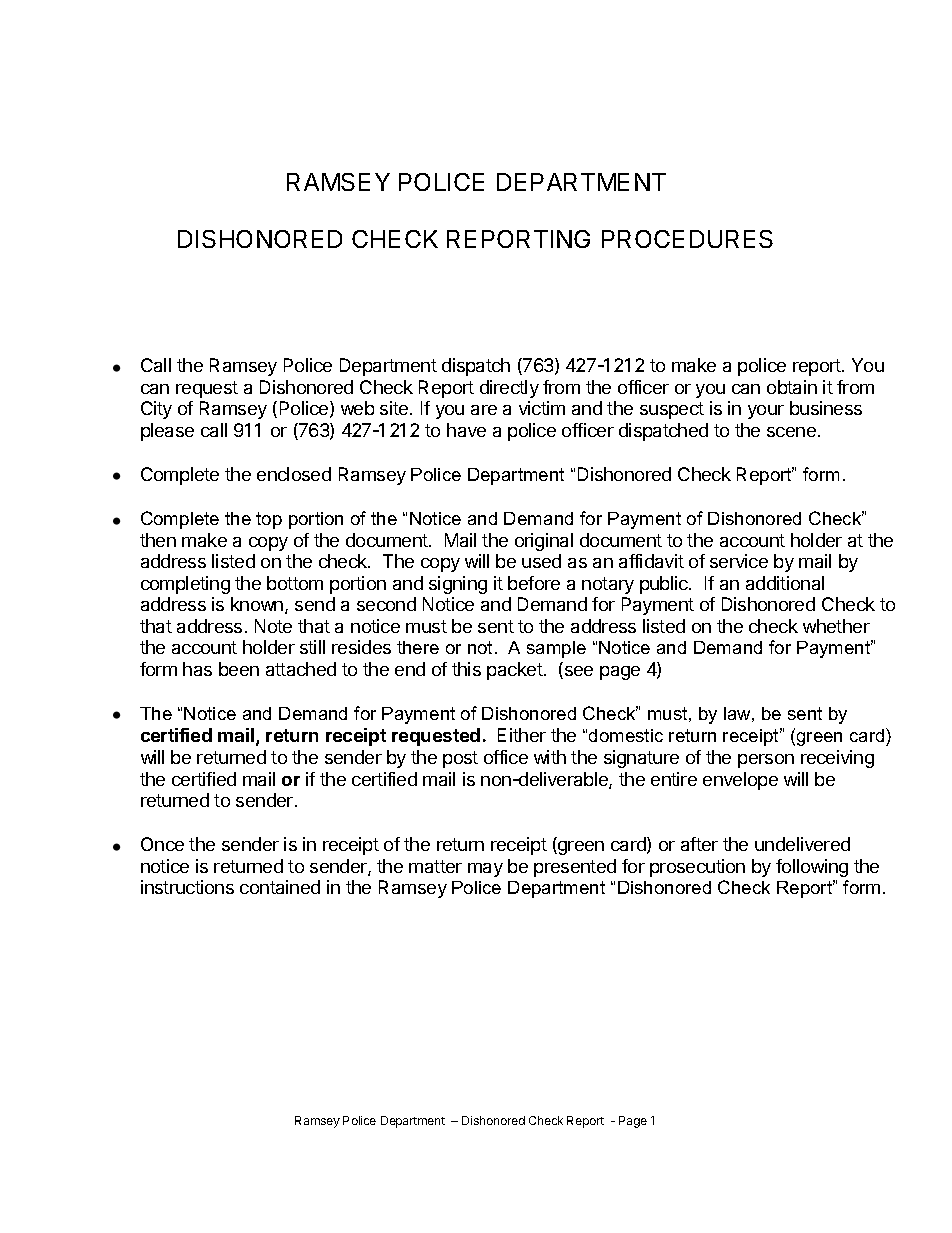 The height and width of the page is (1233, 952). Describe the element at coordinates (156, 410) in the page. I see `City` at that location.
